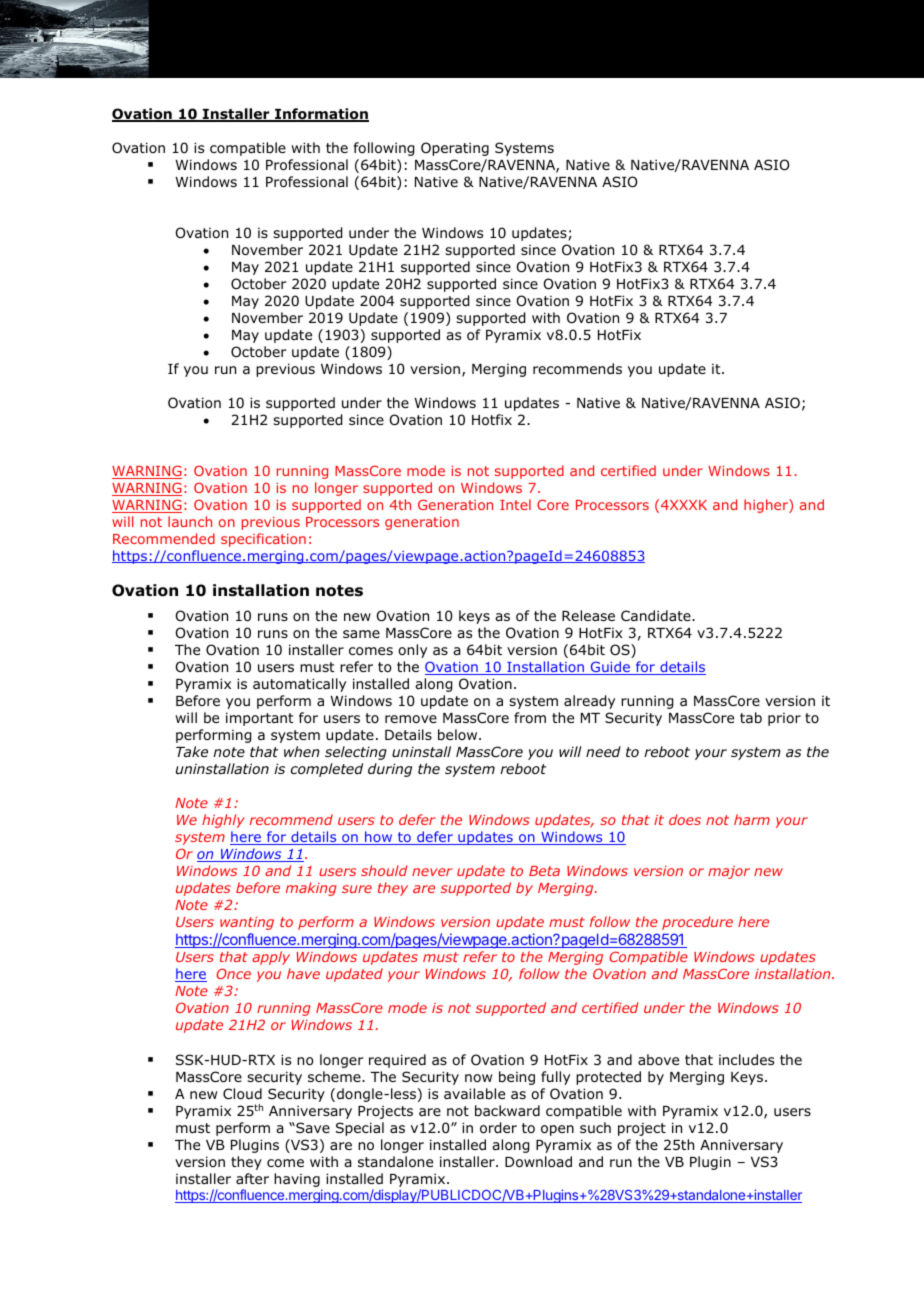  Describe the element at coordinates (252, 1178) in the image. I see `after` at that location.
